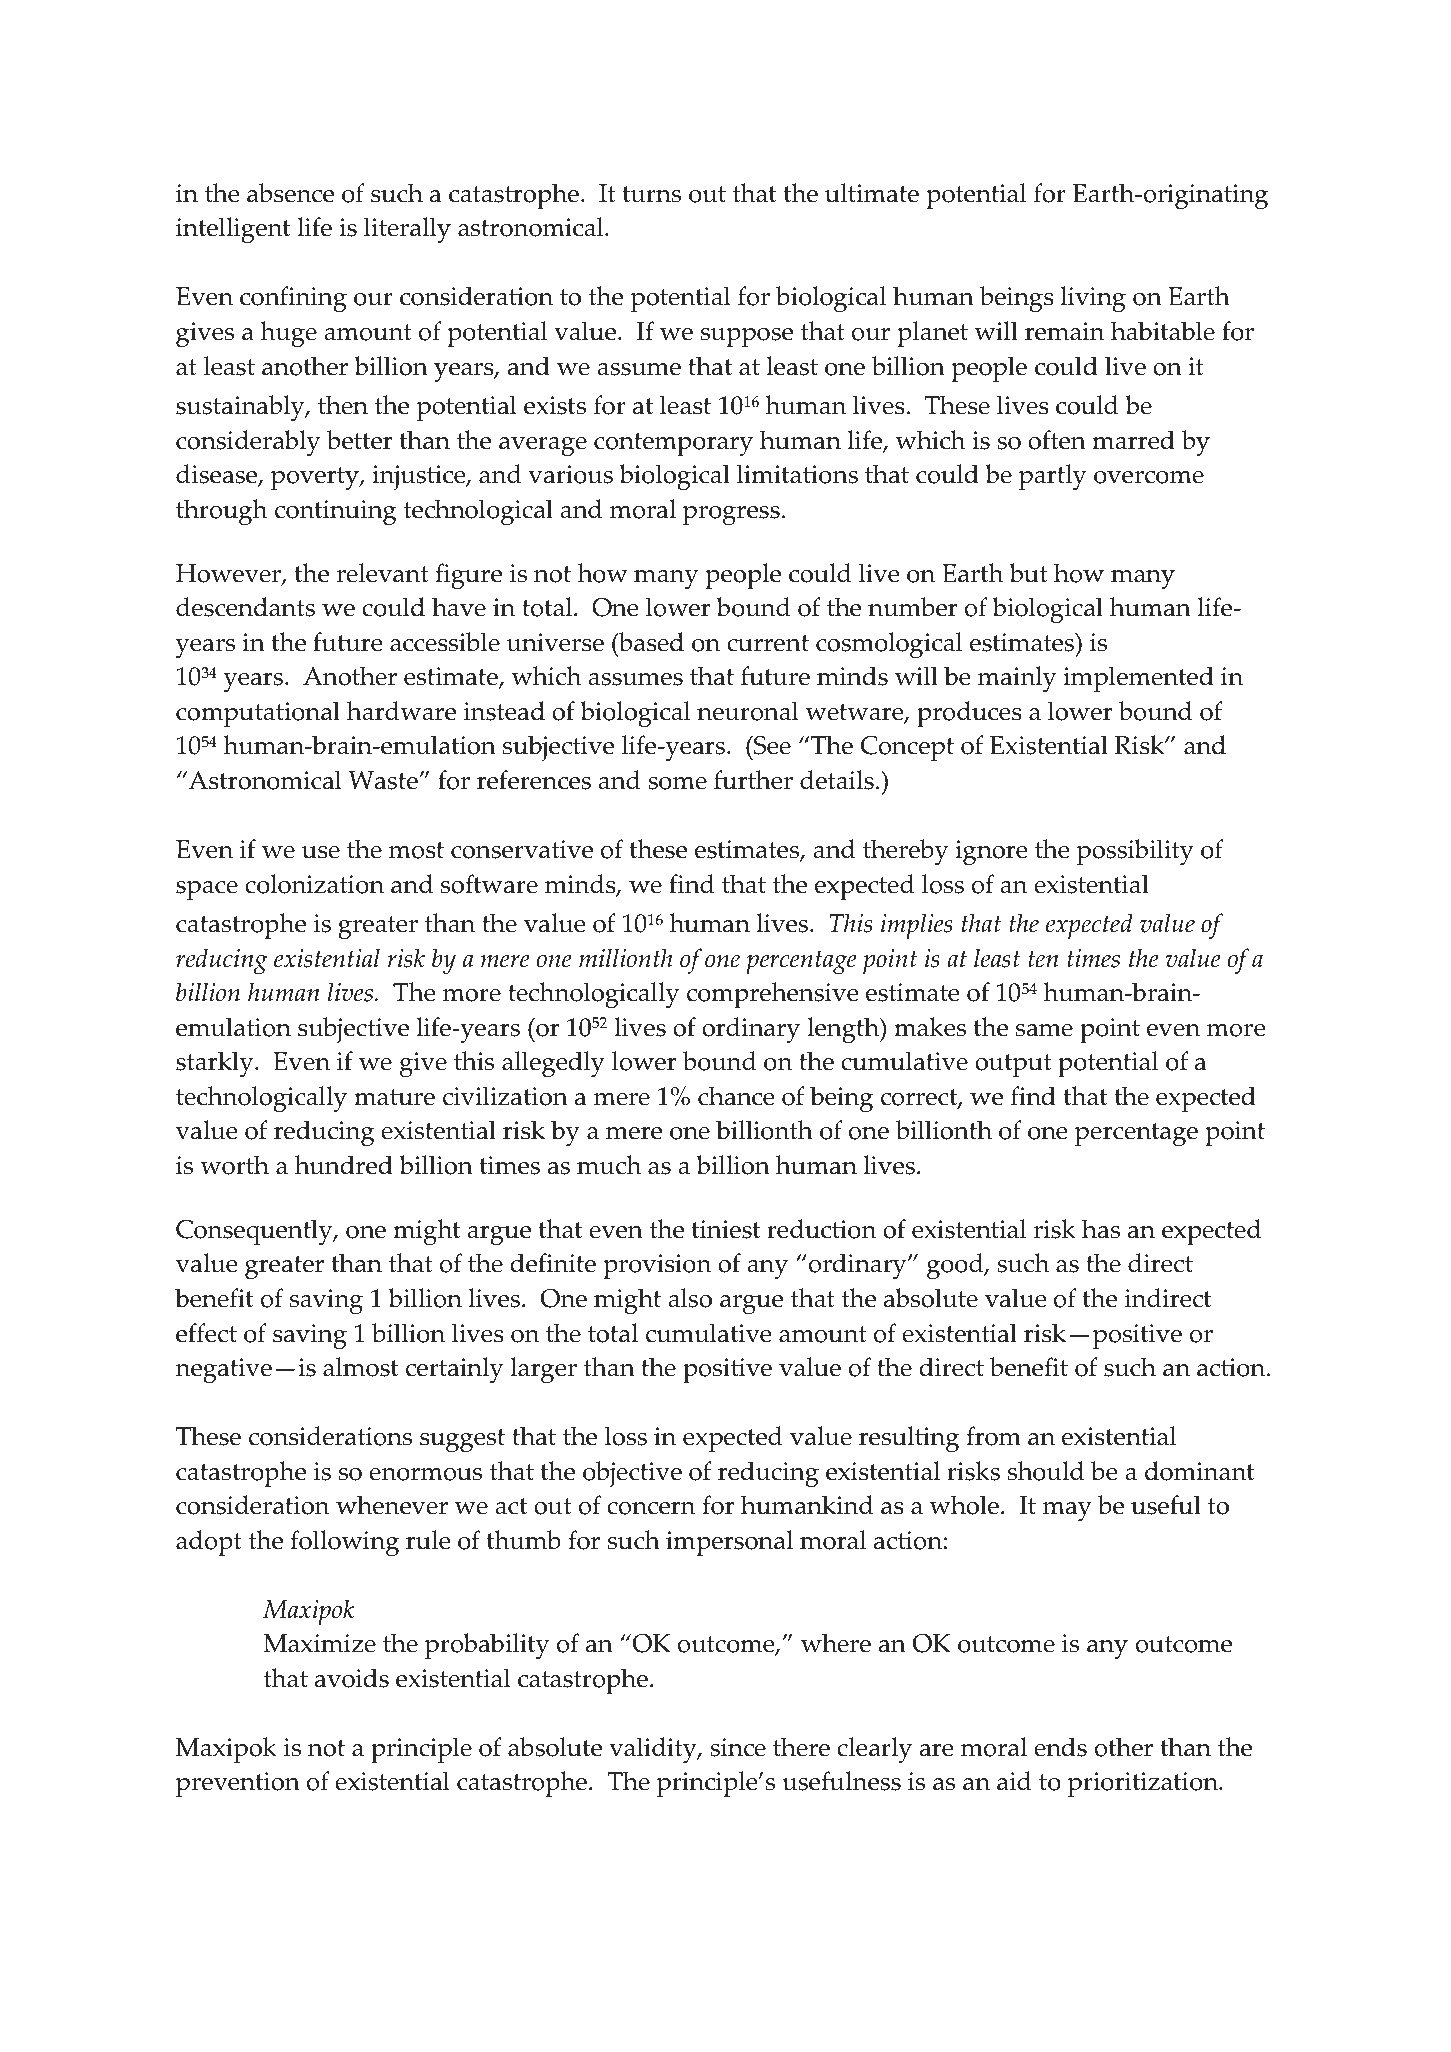 The image size is (1451, 2052). Describe the element at coordinates (652, 194) in the screenshot. I see `turns` at that location.
